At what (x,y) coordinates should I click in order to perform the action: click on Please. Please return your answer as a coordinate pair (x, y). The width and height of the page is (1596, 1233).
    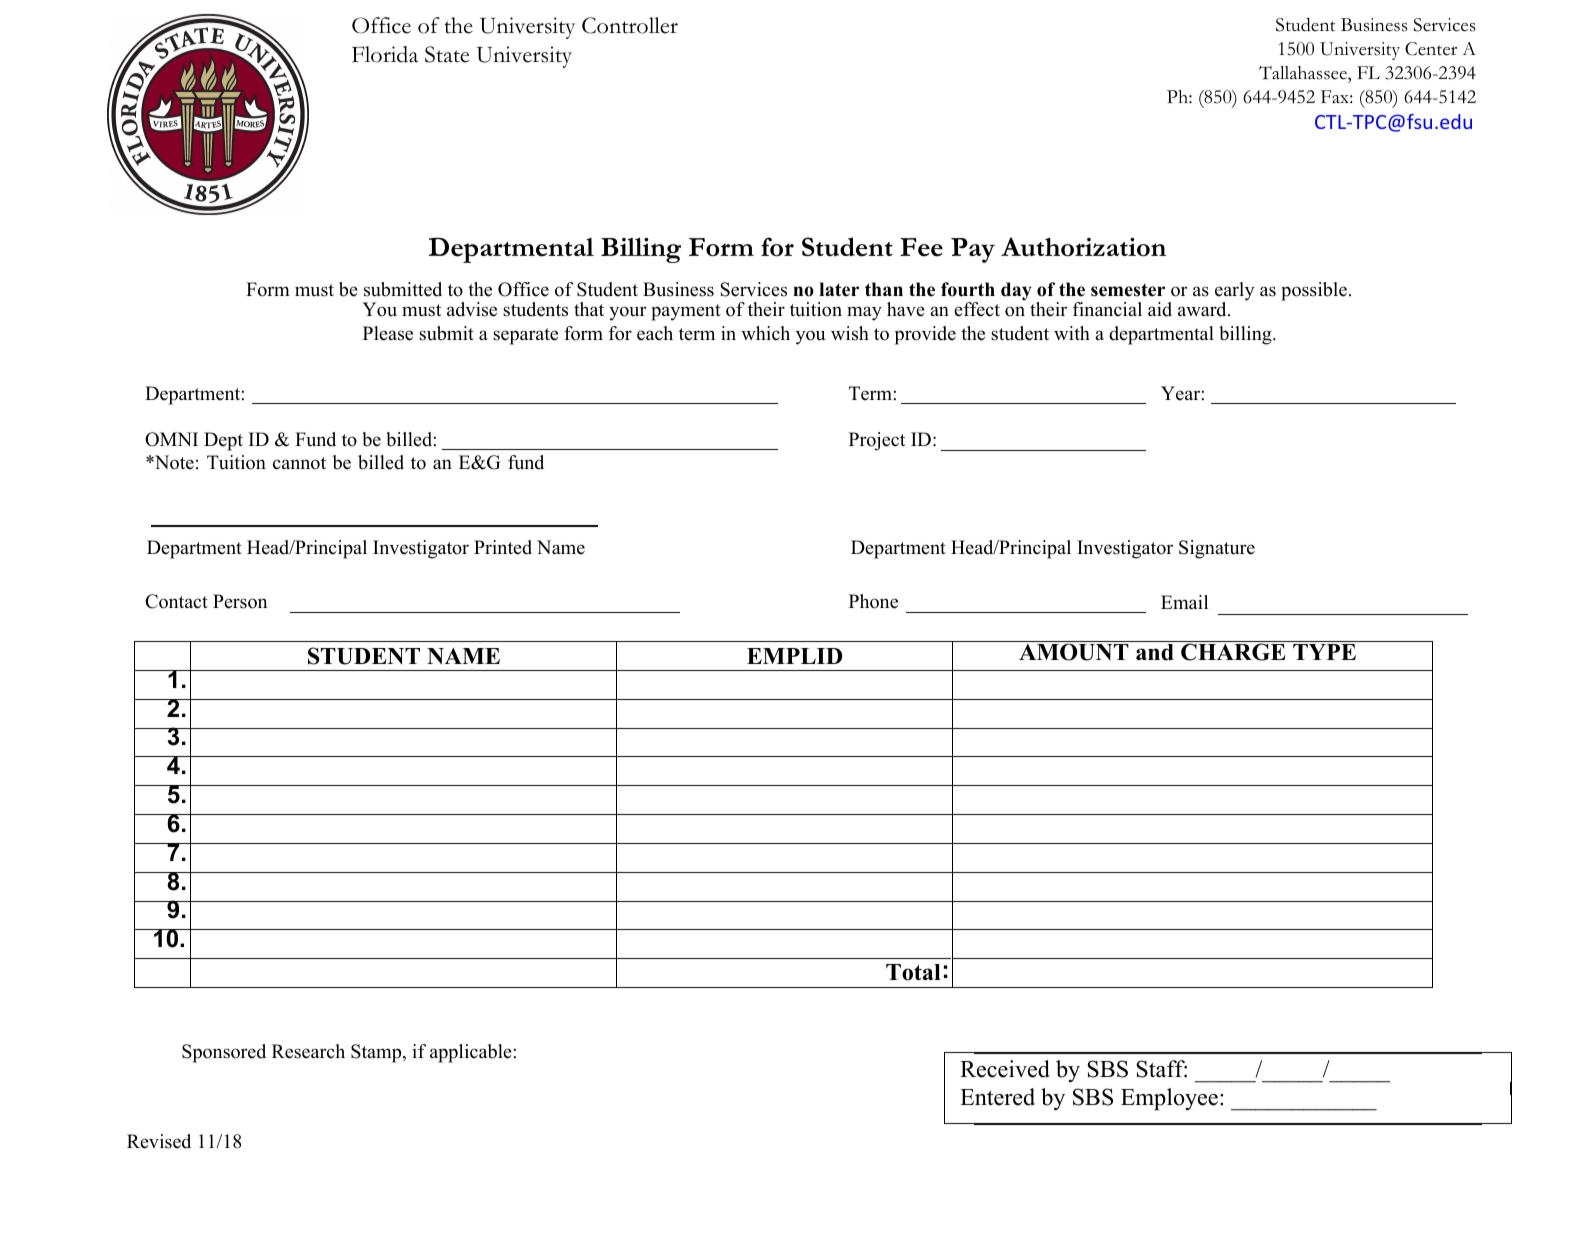
    Looking at the image, I should click on (388, 333).
